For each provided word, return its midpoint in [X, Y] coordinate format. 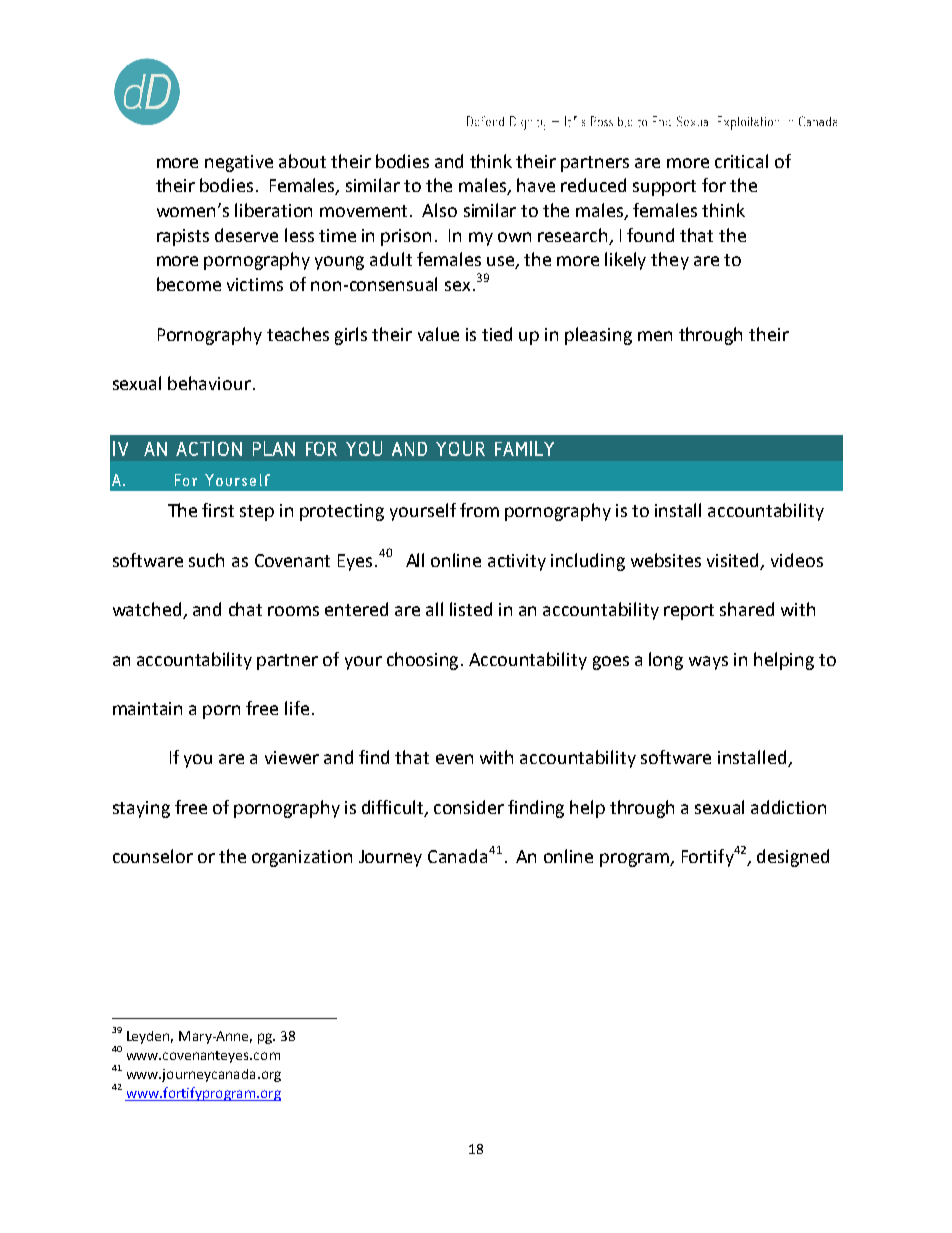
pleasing [598, 336]
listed [471, 609]
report [689, 612]
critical [741, 161]
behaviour [209, 383]
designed [793, 858]
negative [239, 163]
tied [497, 334]
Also [439, 210]
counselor [153, 856]
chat [245, 609]
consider [469, 807]
